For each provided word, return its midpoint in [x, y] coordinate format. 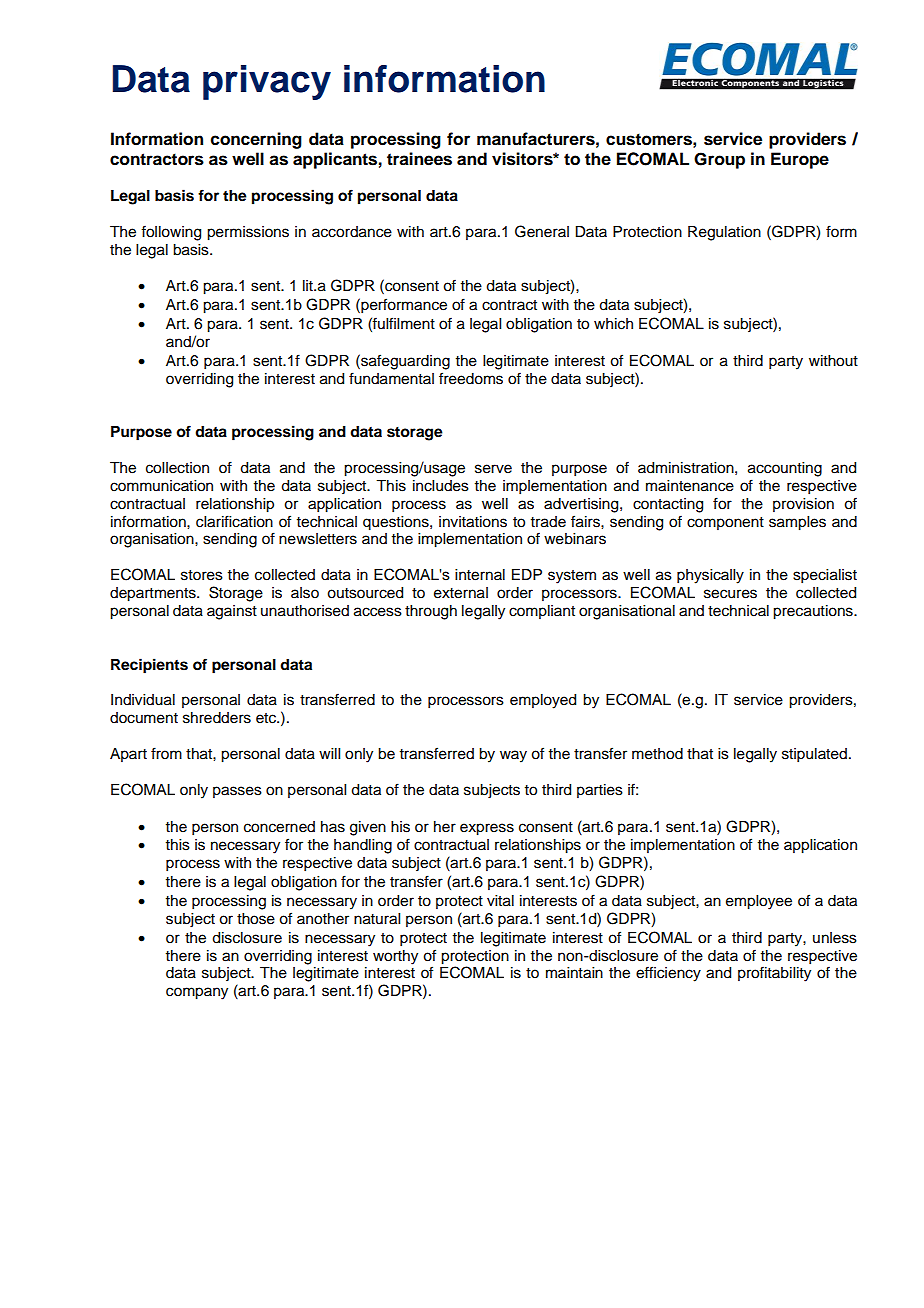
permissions [248, 233]
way [513, 756]
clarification [234, 521]
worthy [395, 957]
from [166, 753]
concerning [256, 140]
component [725, 523]
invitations [473, 522]
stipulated [816, 755]
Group [719, 160]
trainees [419, 159]
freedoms [471, 378]
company [197, 993]
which [613, 324]
